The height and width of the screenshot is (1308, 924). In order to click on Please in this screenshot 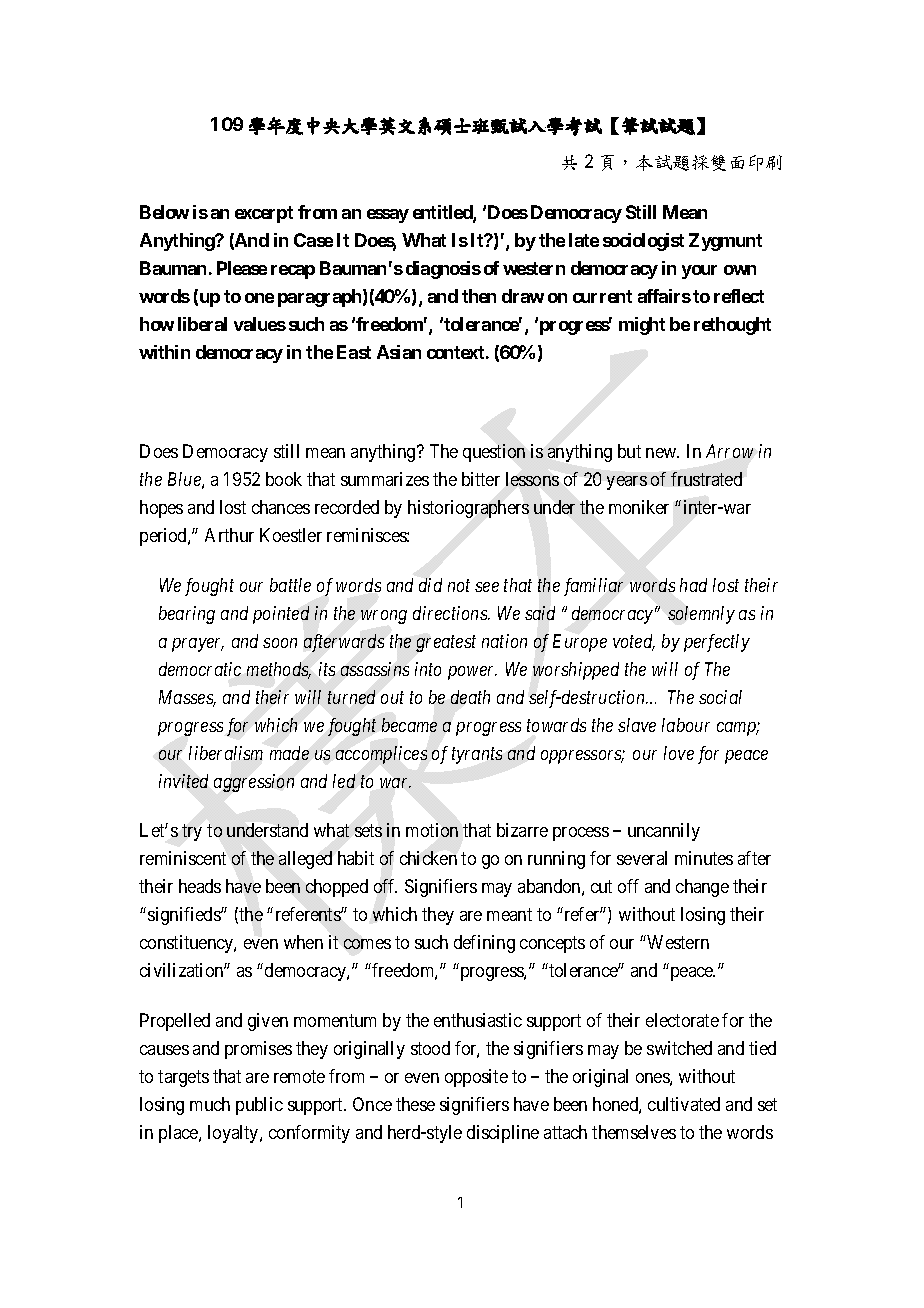, I will do `click(242, 268)`.
